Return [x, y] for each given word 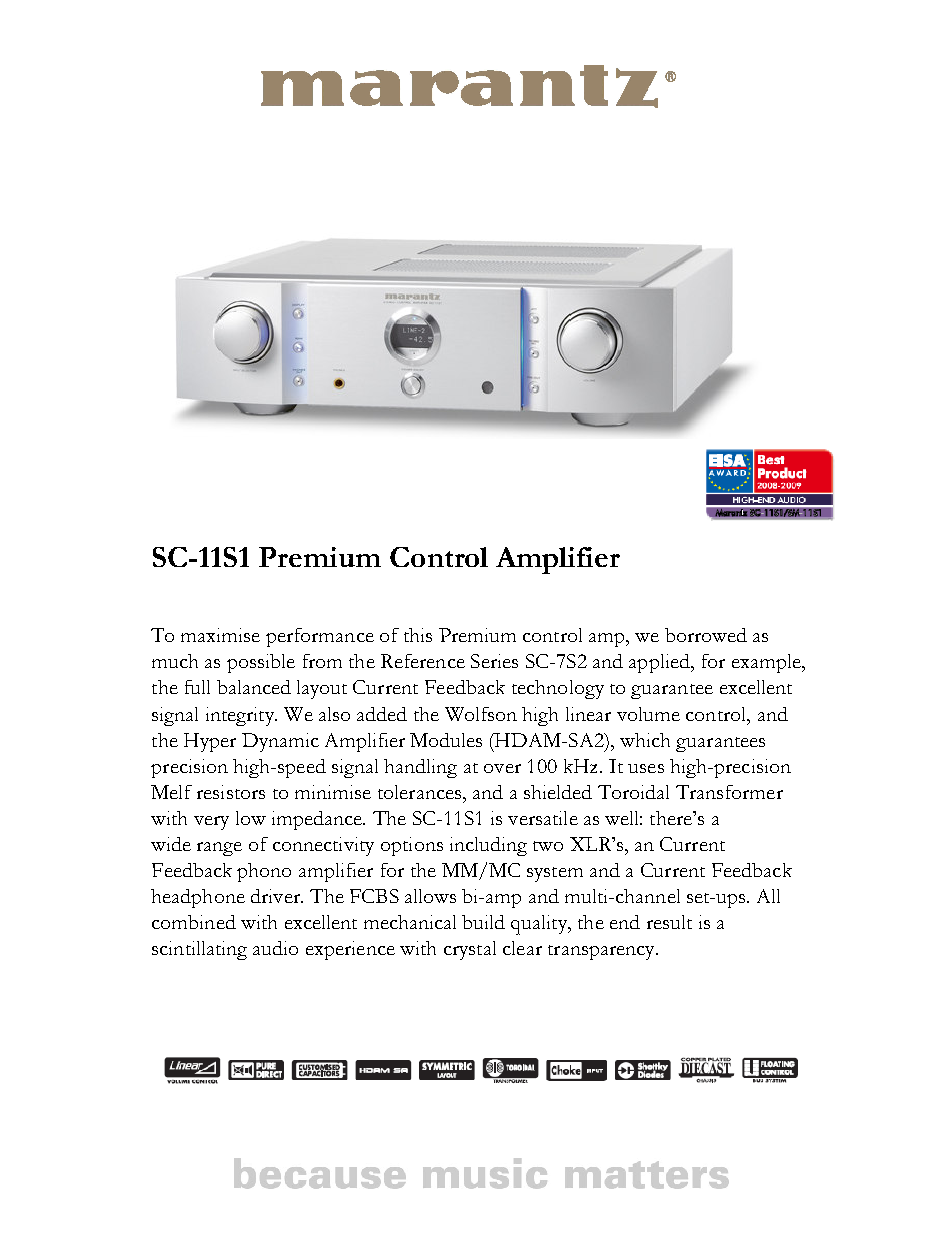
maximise [220, 635]
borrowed [706, 635]
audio [275, 948]
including [488, 846]
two [548, 846]
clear [522, 948]
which [645, 740]
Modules [446, 740]
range [219, 849]
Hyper [210, 742]
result [669, 922]
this [418, 635]
